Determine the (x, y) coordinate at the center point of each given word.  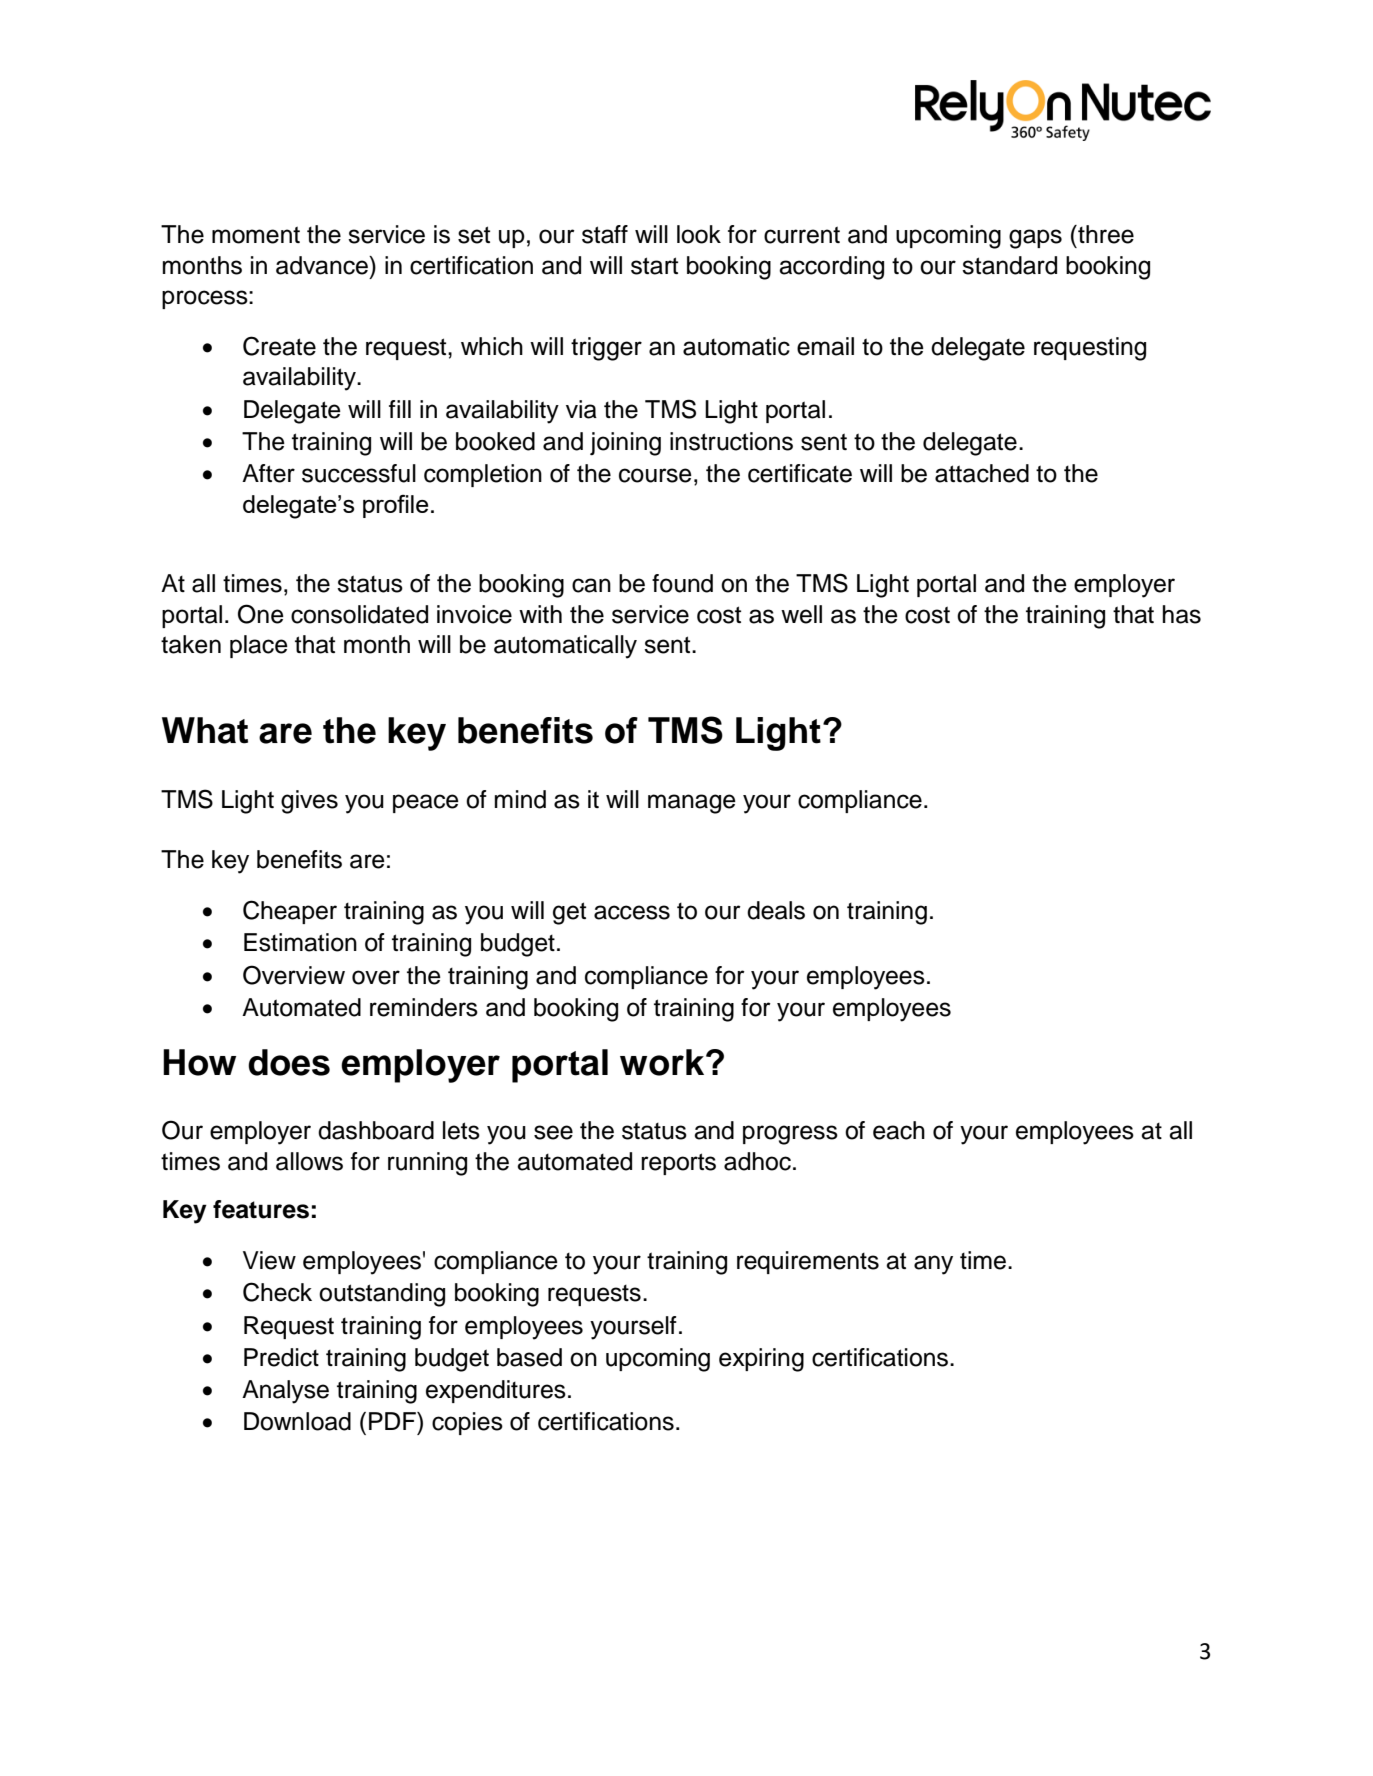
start (654, 266)
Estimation (300, 942)
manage (692, 804)
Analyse (285, 1392)
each (899, 1130)
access (632, 912)
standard (1009, 265)
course (655, 475)
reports (678, 1164)
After (268, 473)
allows (309, 1161)
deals (776, 910)
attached (982, 473)
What (205, 730)
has (1182, 614)
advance (323, 265)
